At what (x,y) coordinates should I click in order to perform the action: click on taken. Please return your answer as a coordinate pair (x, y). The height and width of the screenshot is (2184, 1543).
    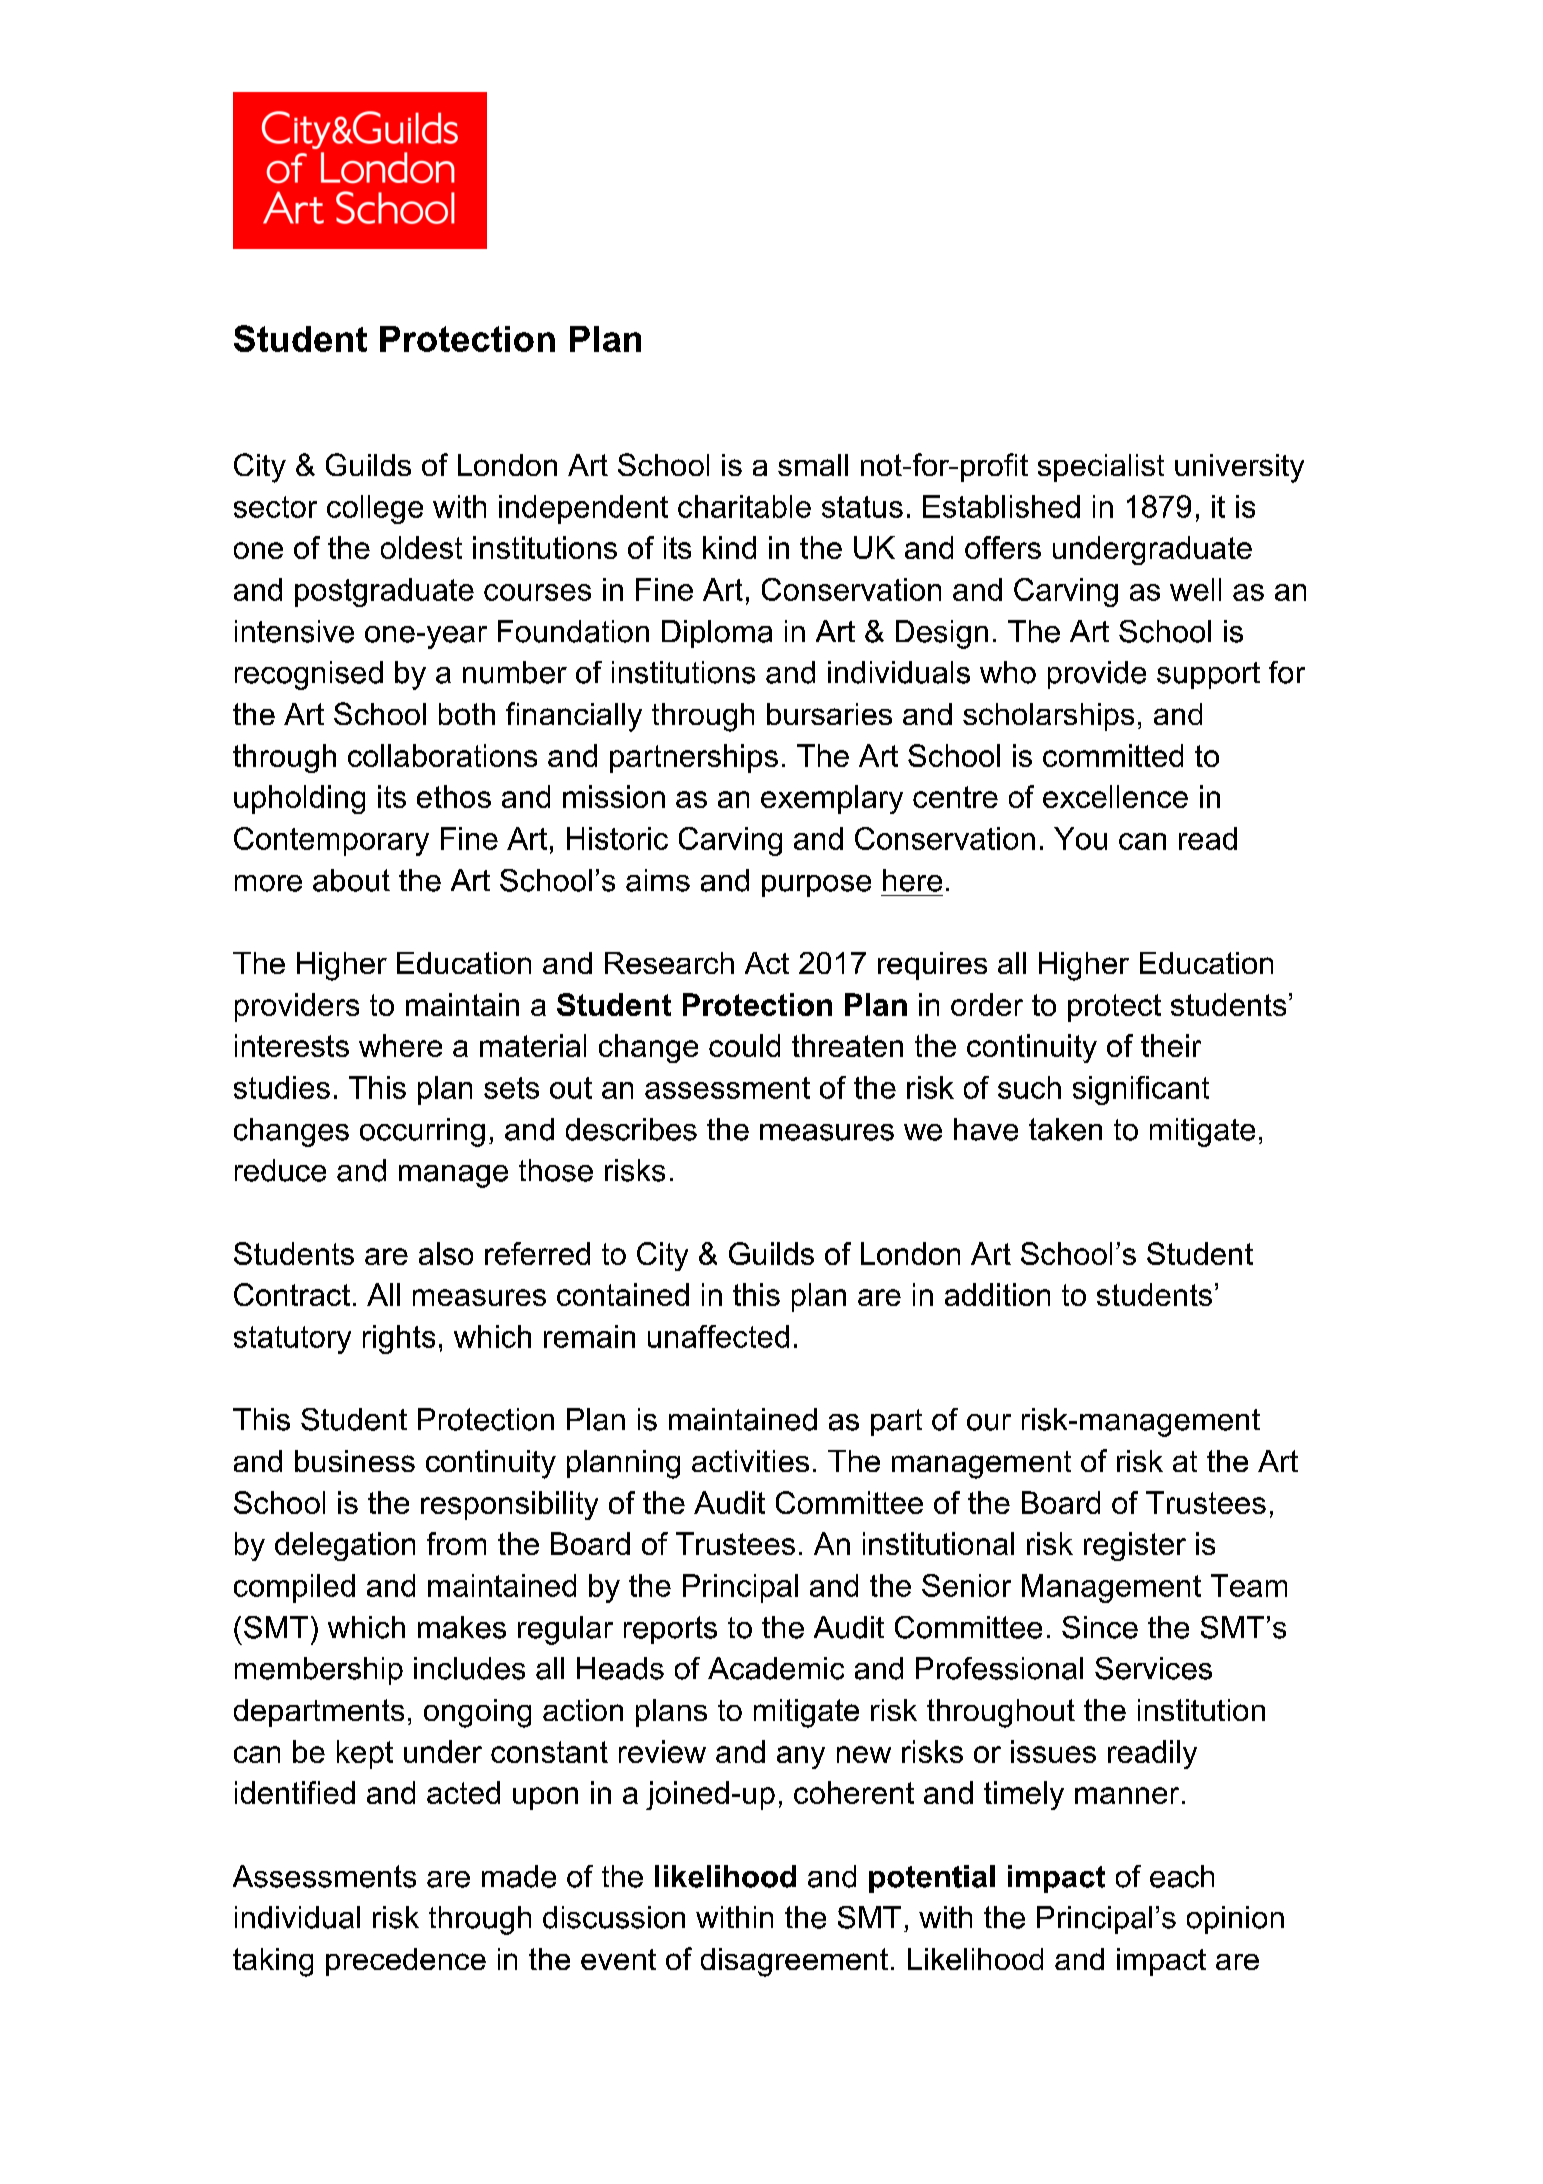
    Looking at the image, I should click on (1065, 1129).
